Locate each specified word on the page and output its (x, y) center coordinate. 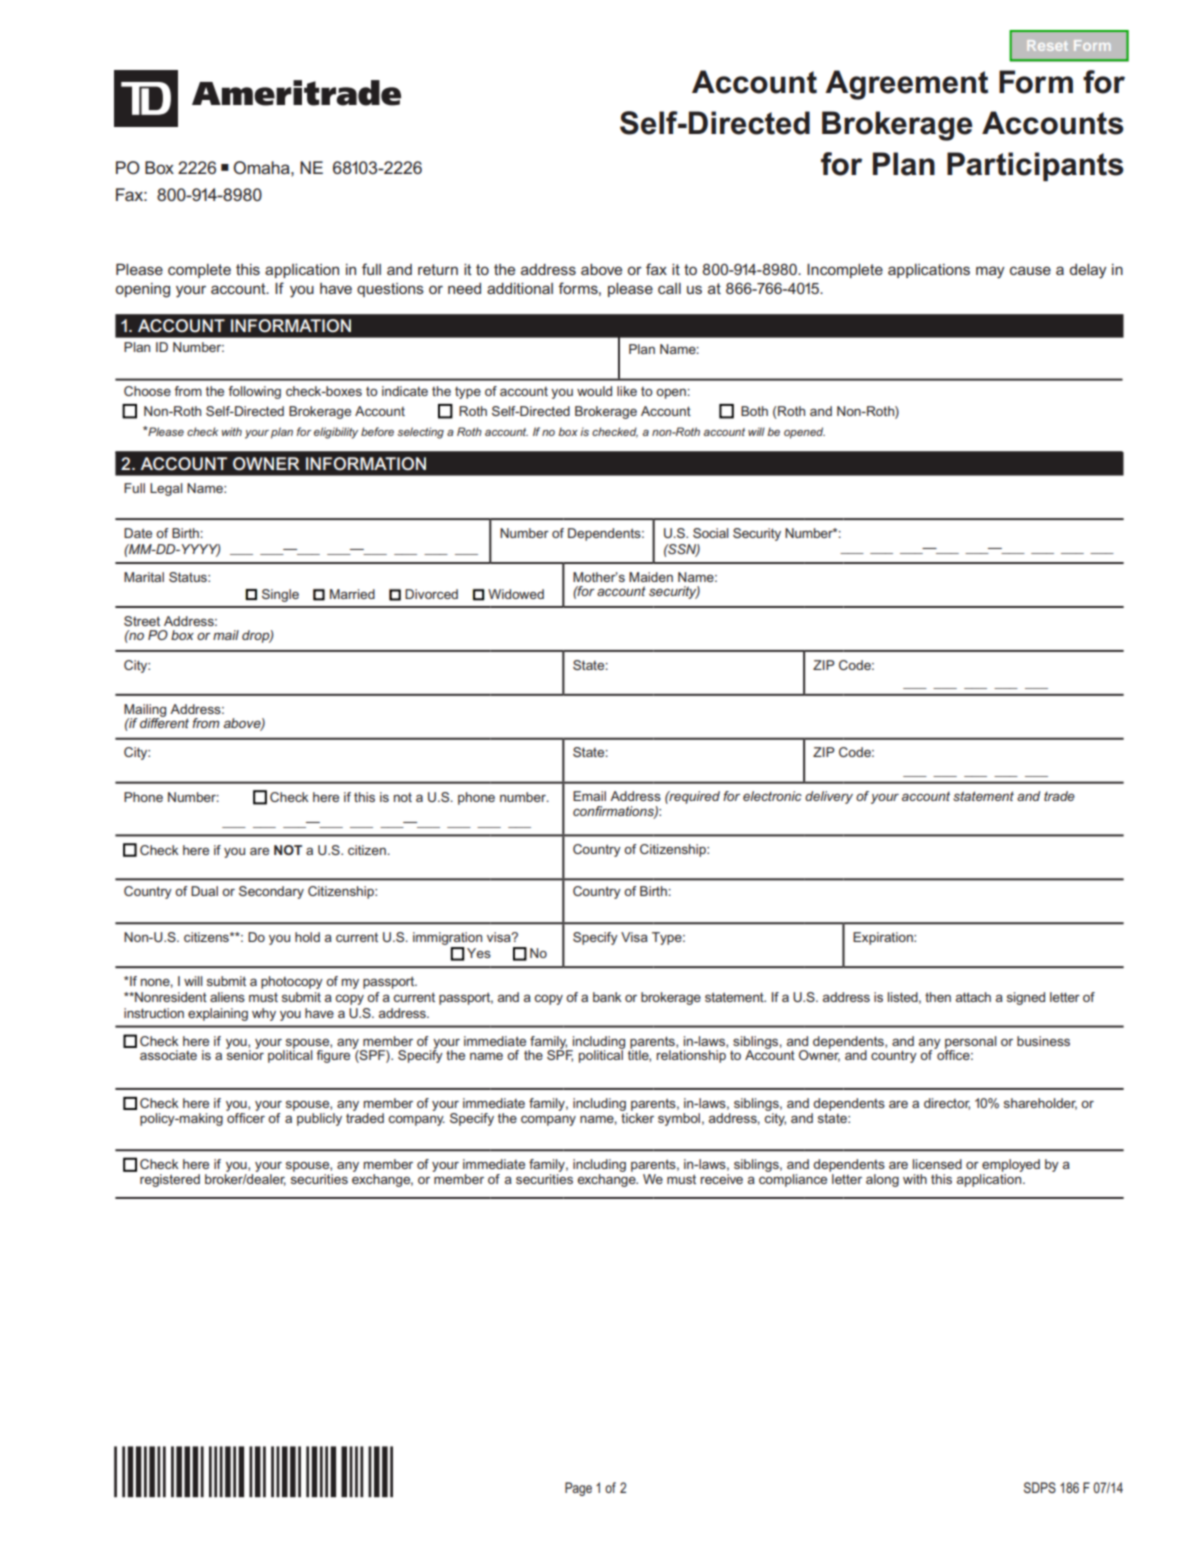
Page (578, 1489)
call (669, 288)
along (882, 1180)
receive (721, 1179)
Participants (1035, 166)
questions (390, 290)
